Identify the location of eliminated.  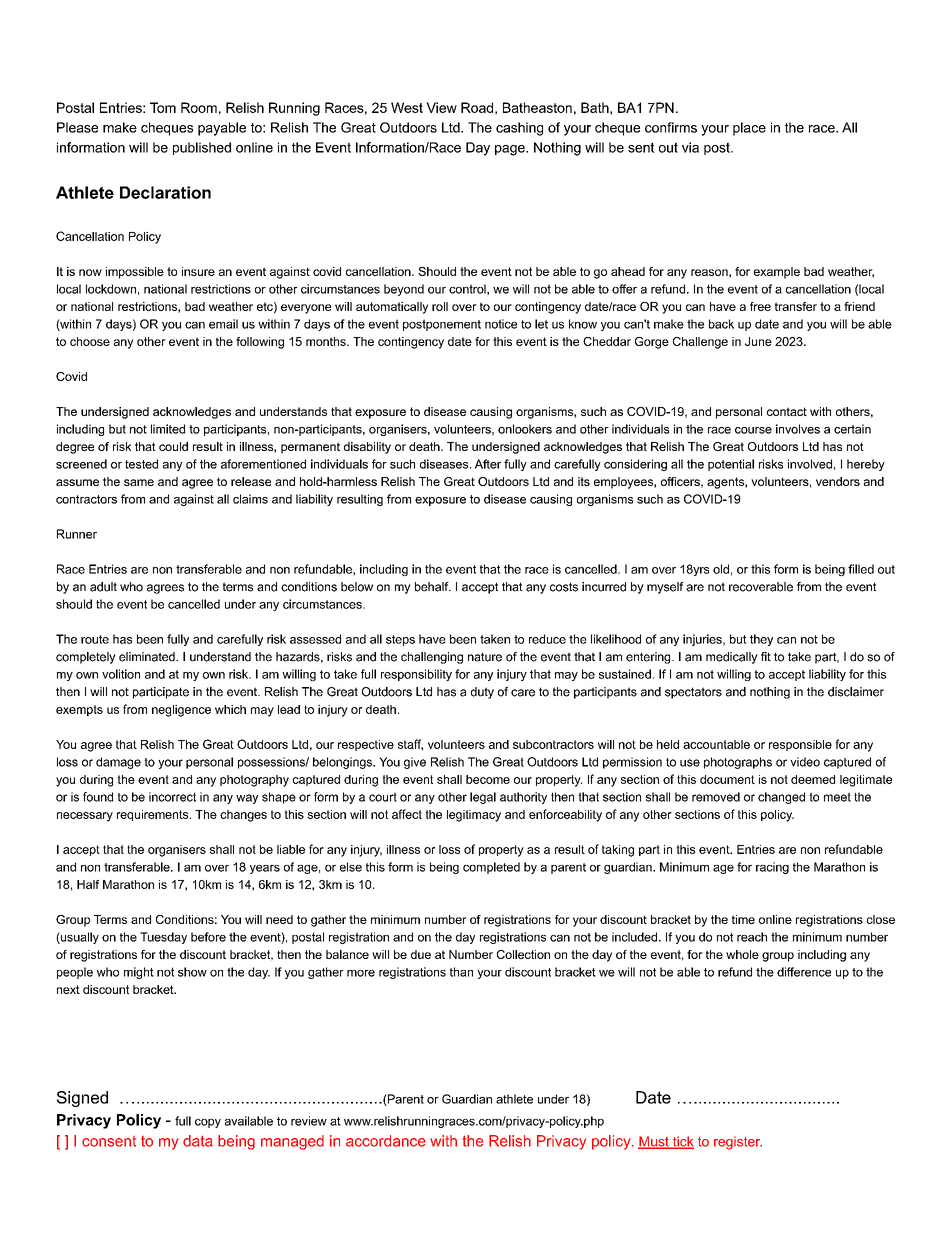
(148, 657).
